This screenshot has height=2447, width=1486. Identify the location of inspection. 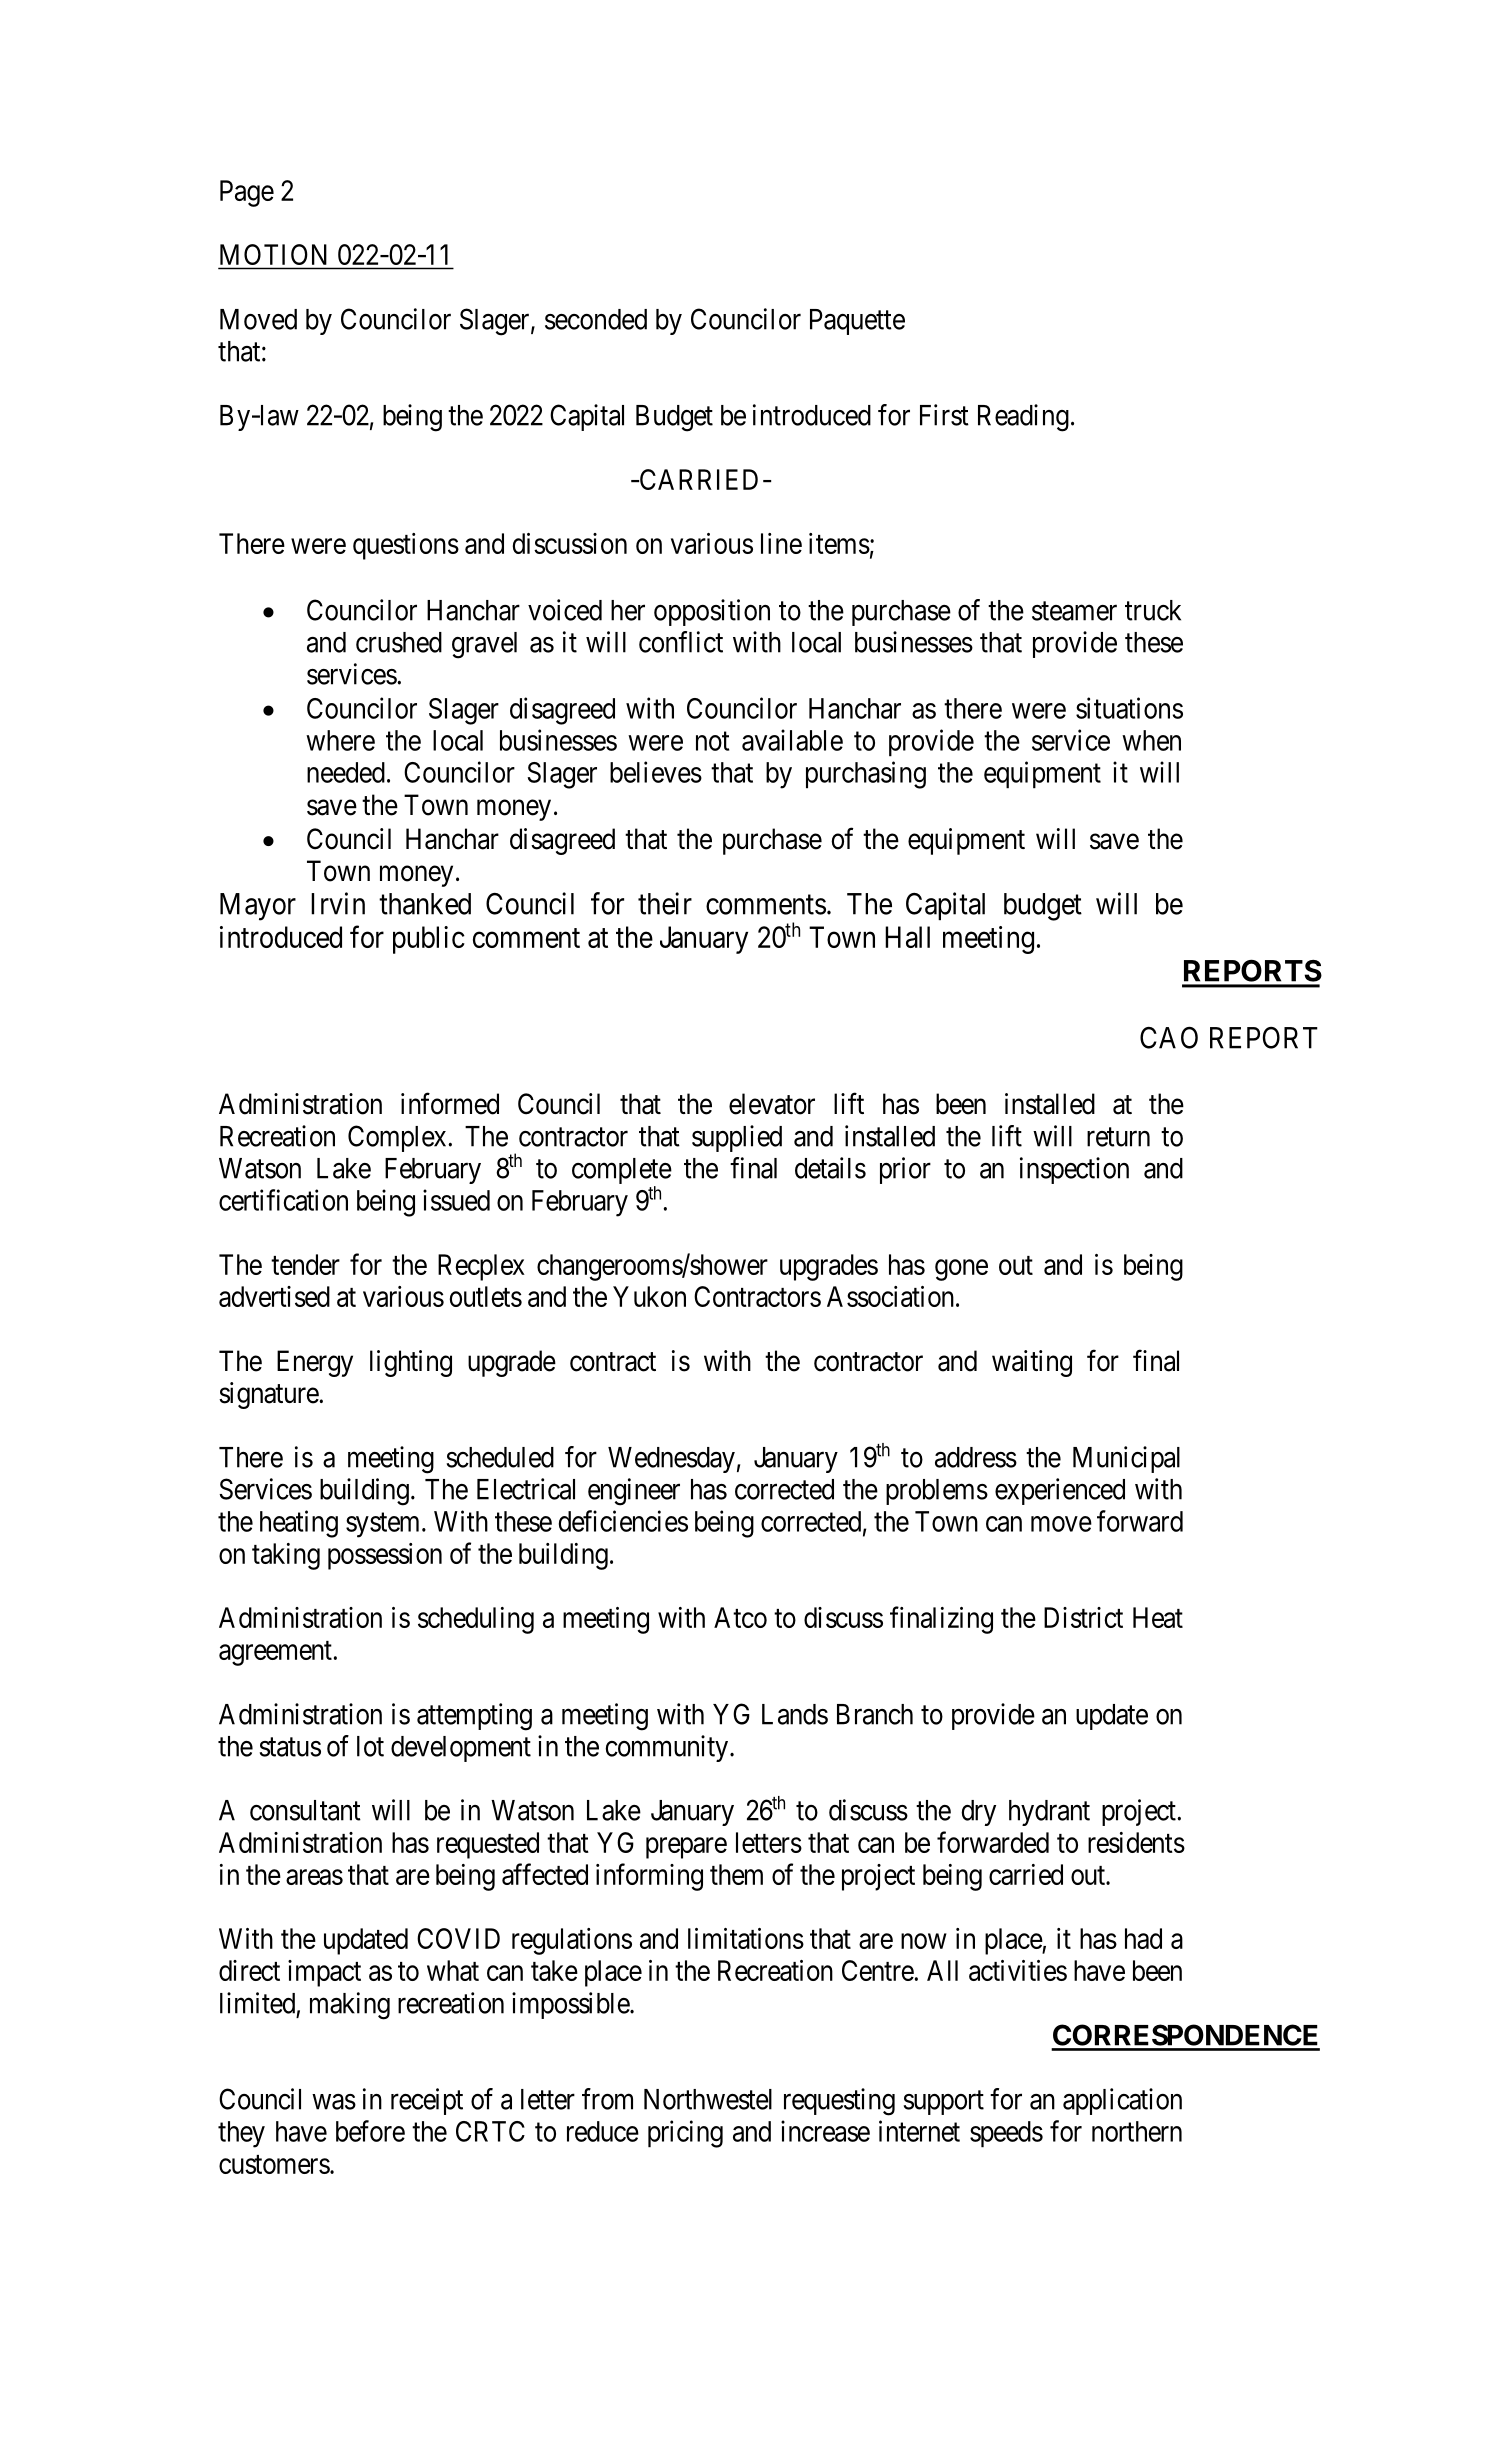
(1074, 1170).
